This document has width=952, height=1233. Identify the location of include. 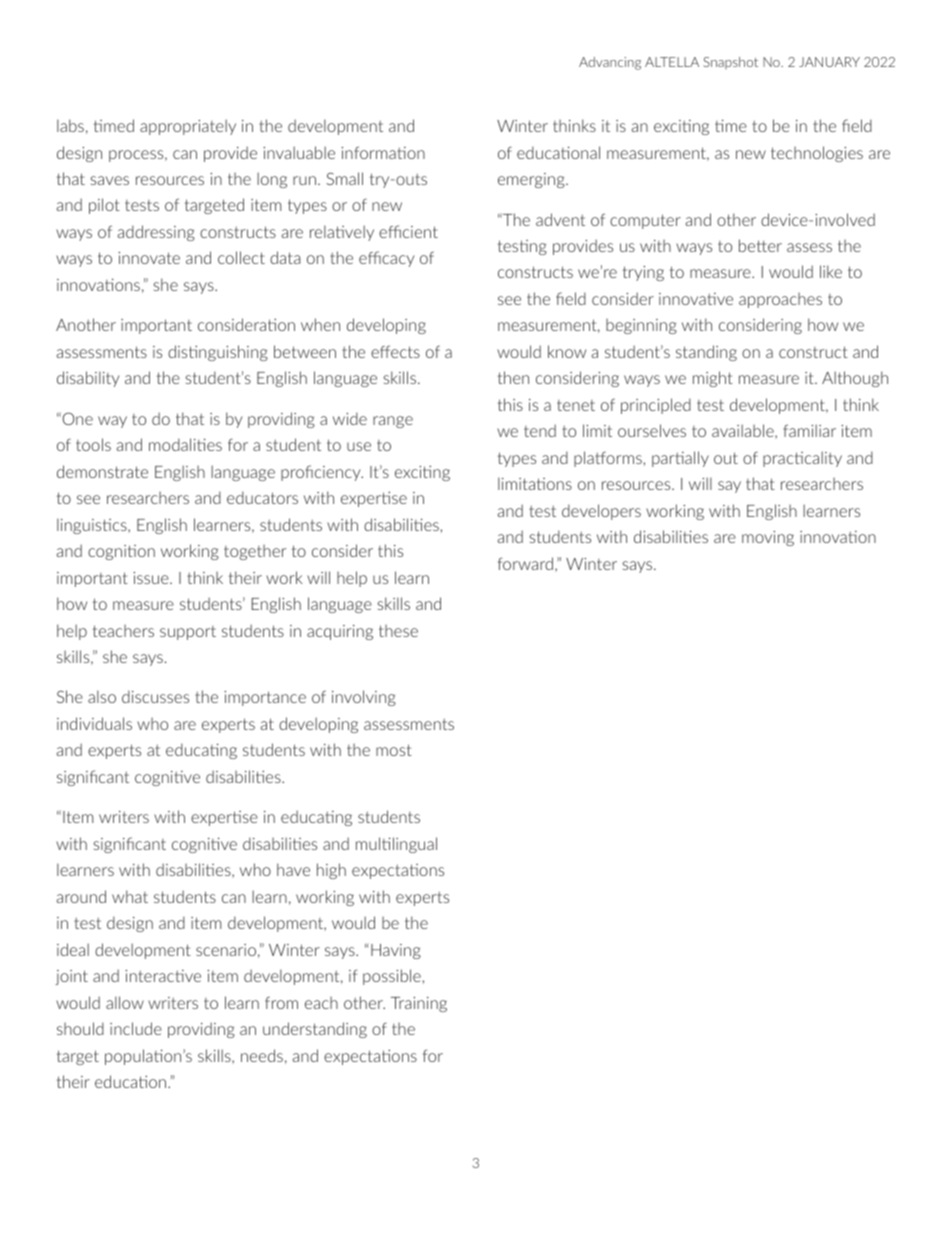
(136, 1028).
